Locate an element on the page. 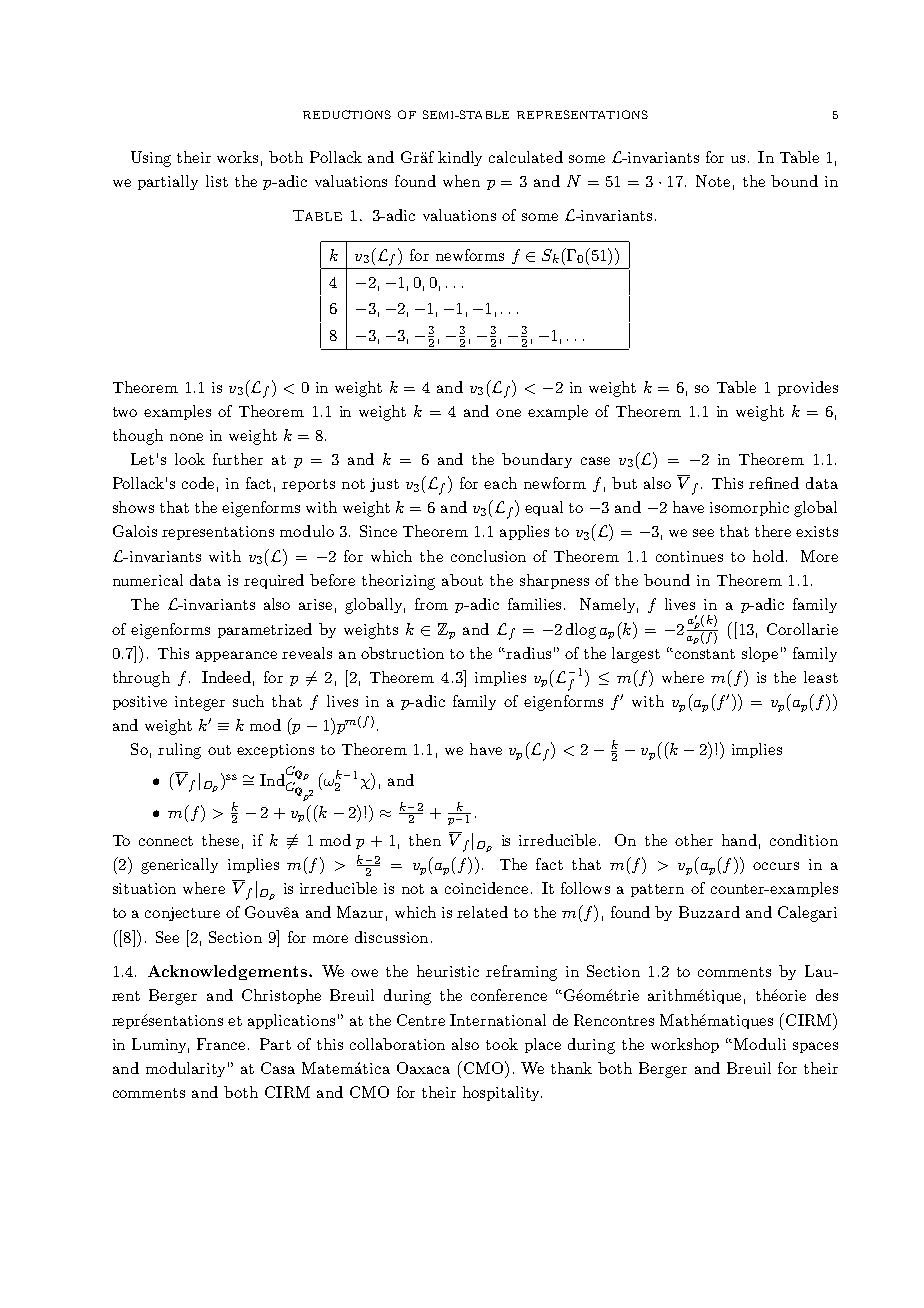 This document has height=1308, width=924. provides is located at coordinates (808, 388).
